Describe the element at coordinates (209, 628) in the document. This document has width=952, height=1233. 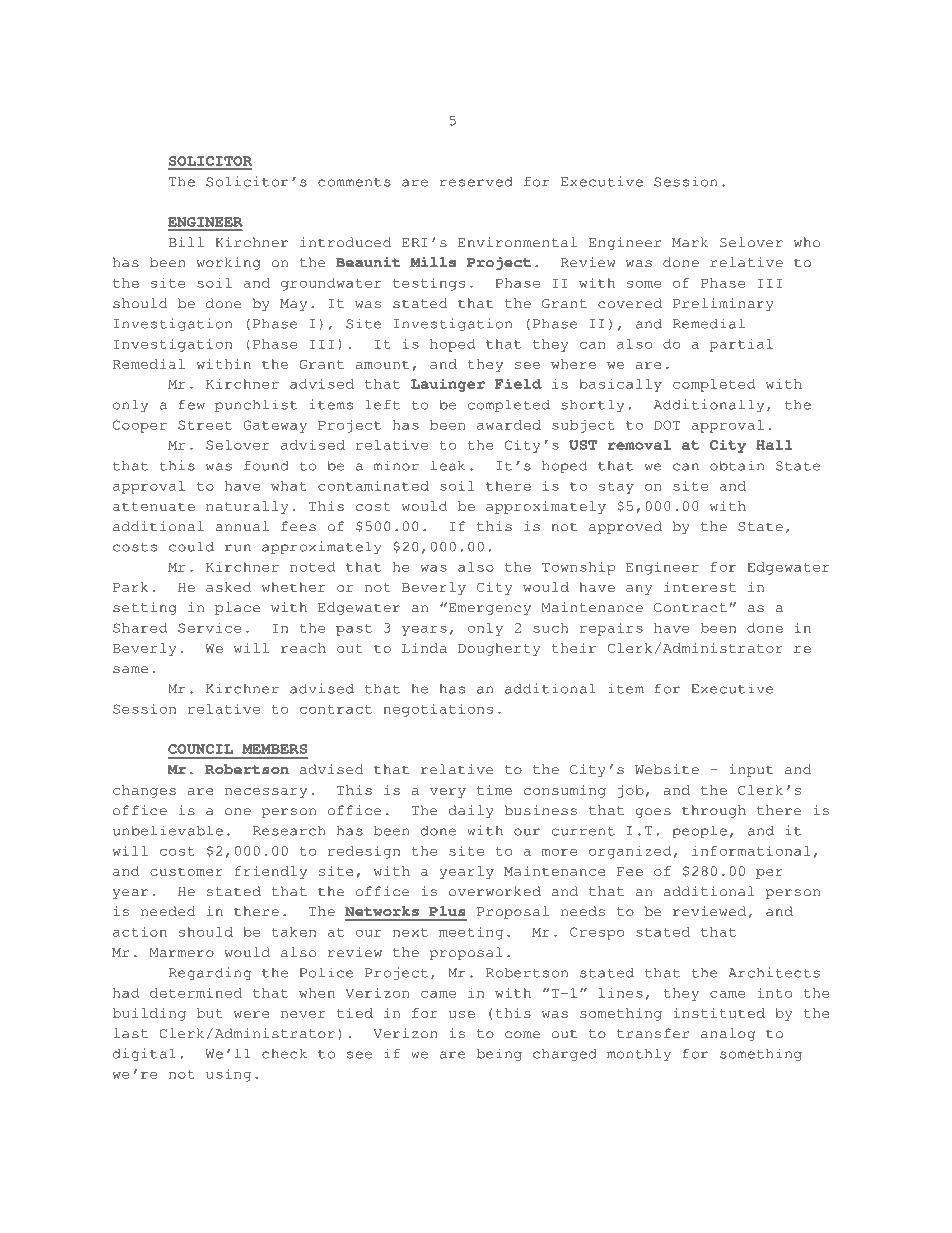
I see `Service` at that location.
